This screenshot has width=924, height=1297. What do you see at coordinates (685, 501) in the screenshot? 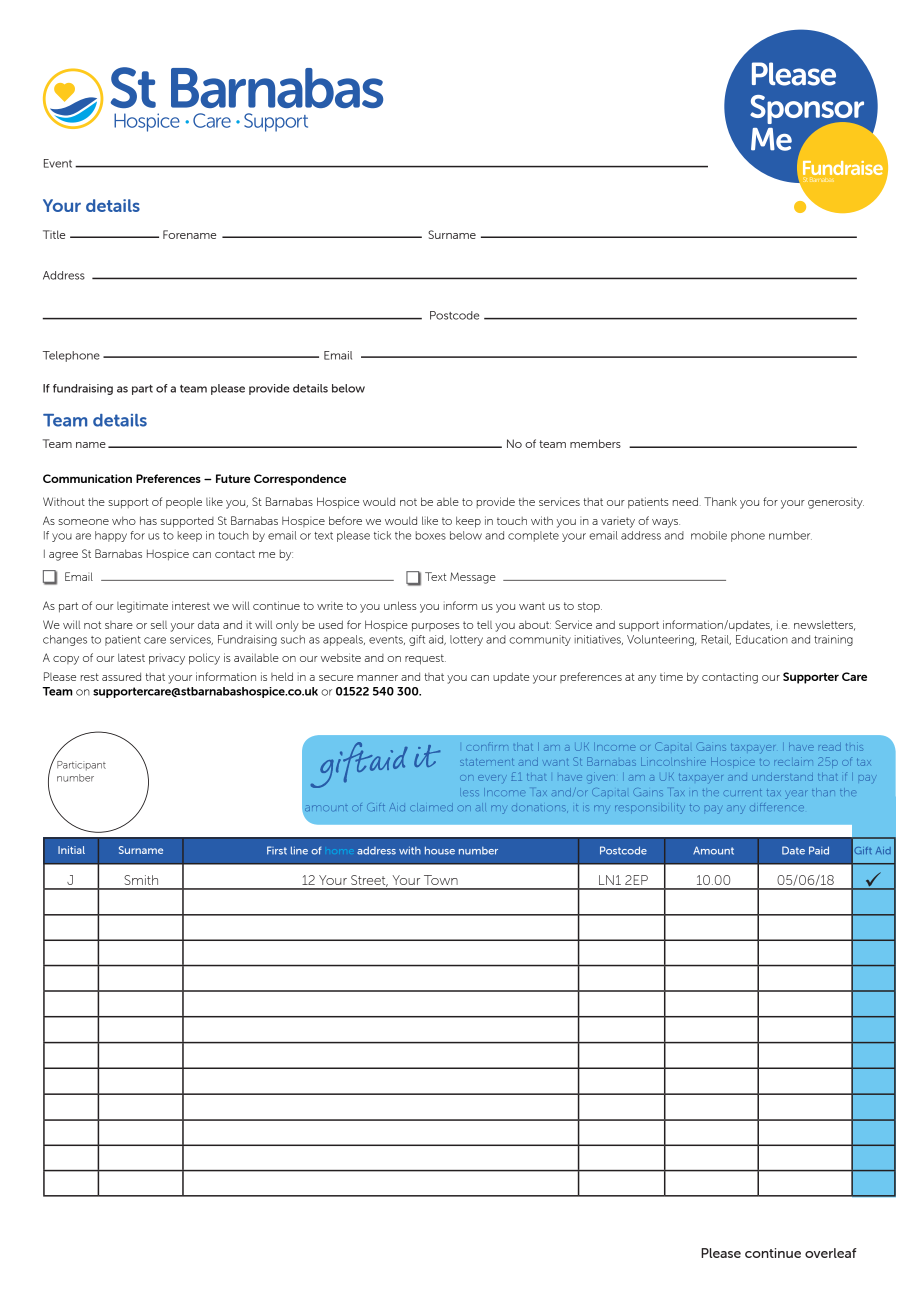
I see `need` at bounding box center [685, 501].
